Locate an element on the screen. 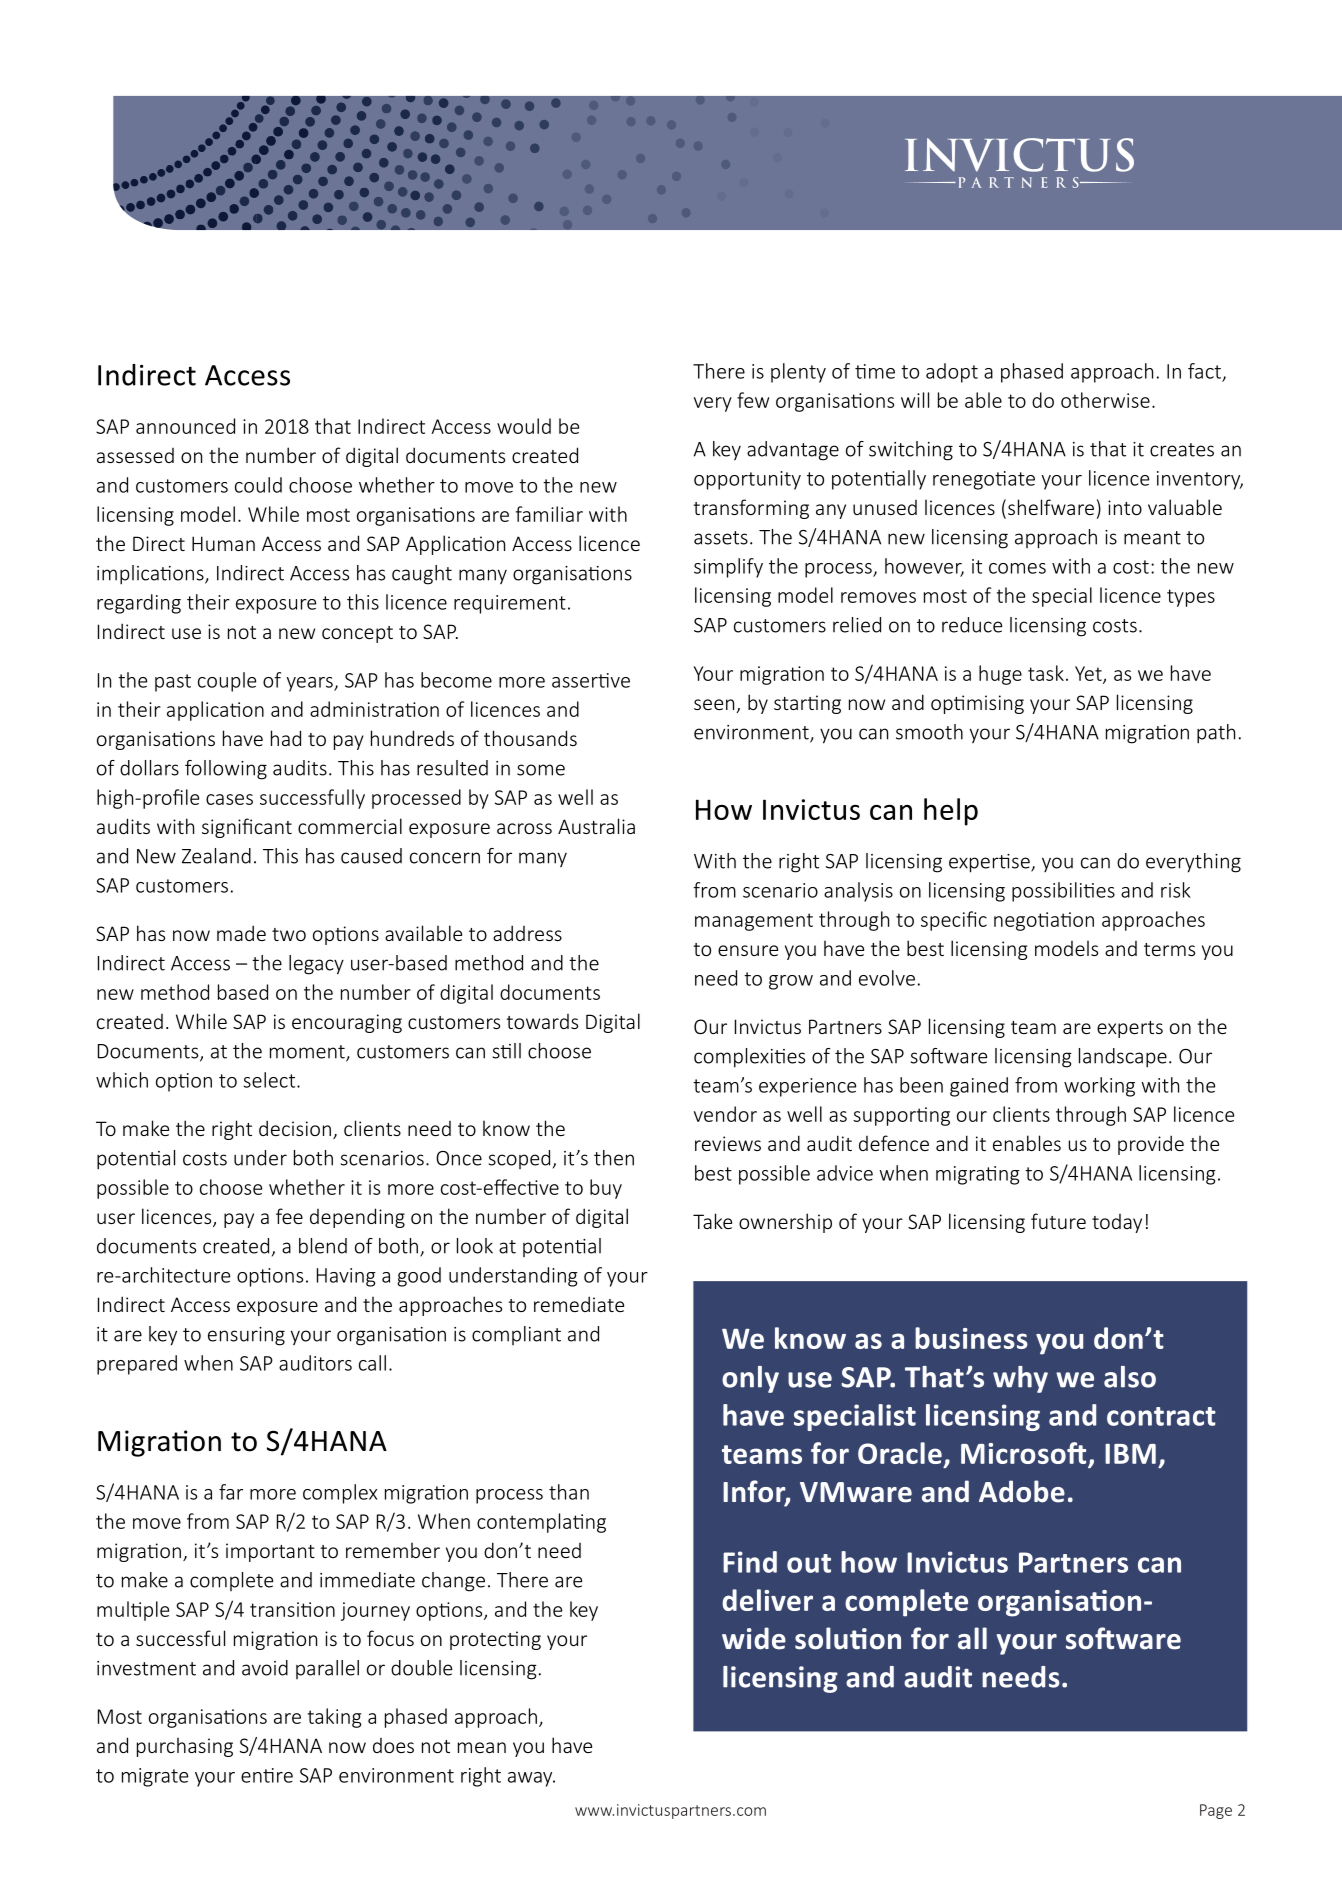  select is located at coordinates (270, 1080).
